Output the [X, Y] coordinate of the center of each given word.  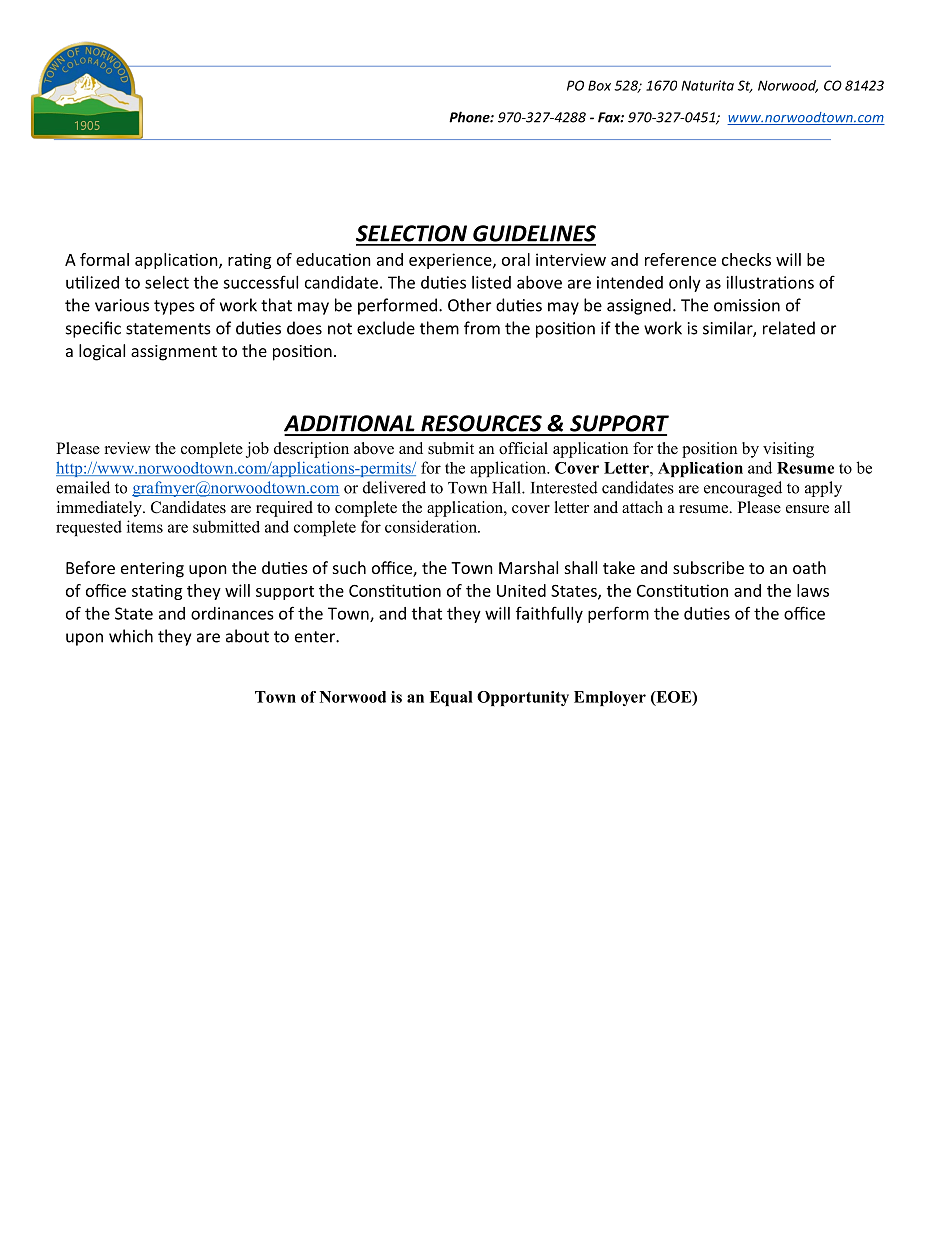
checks [746, 259]
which [131, 636]
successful [260, 282]
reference [680, 259]
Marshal [528, 567]
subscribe [708, 567]
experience [451, 261]
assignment [174, 353]
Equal [451, 698]
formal [104, 259]
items [145, 526]
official [523, 448]
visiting [788, 450]
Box [599, 85]
